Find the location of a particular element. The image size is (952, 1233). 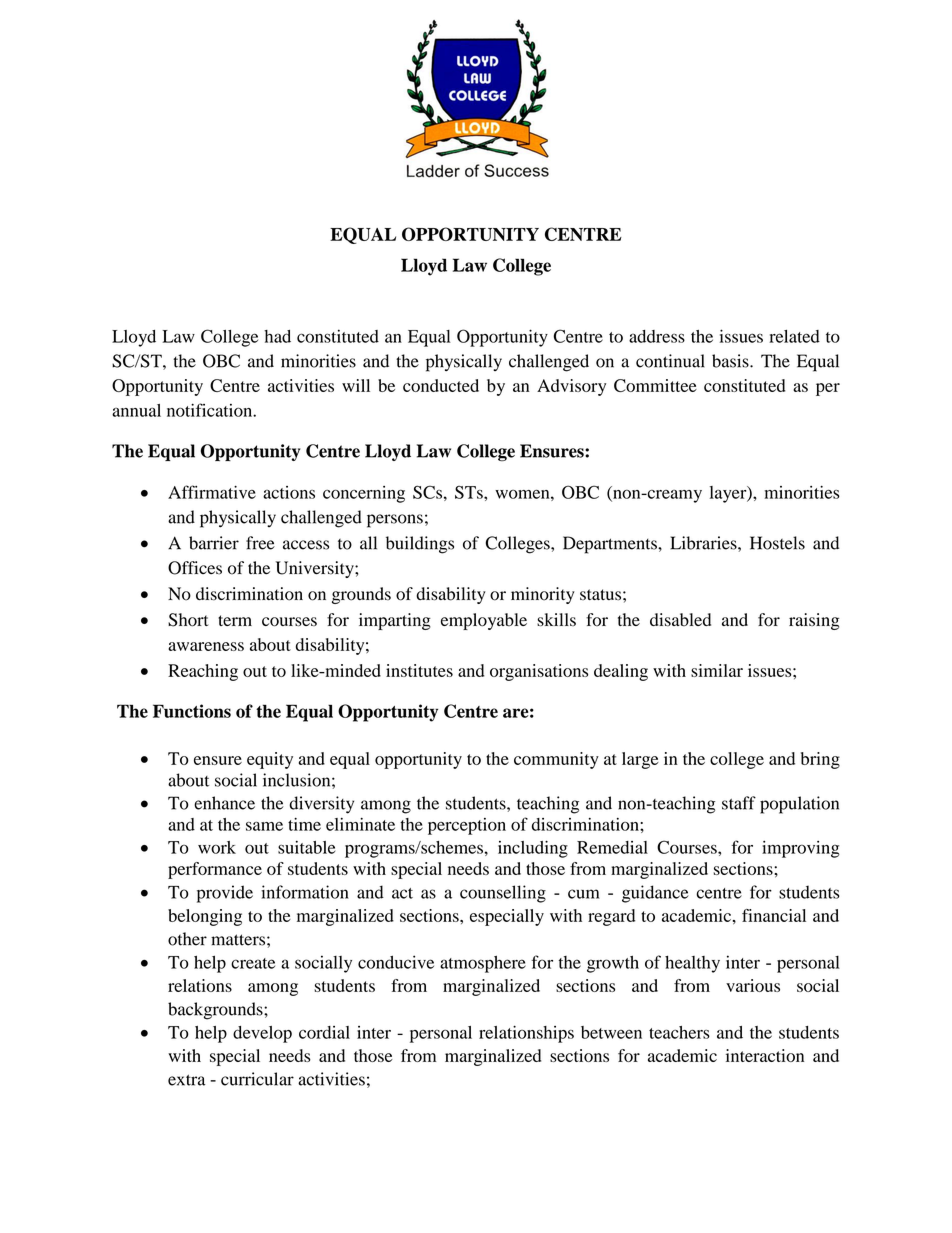

between is located at coordinates (611, 1032).
